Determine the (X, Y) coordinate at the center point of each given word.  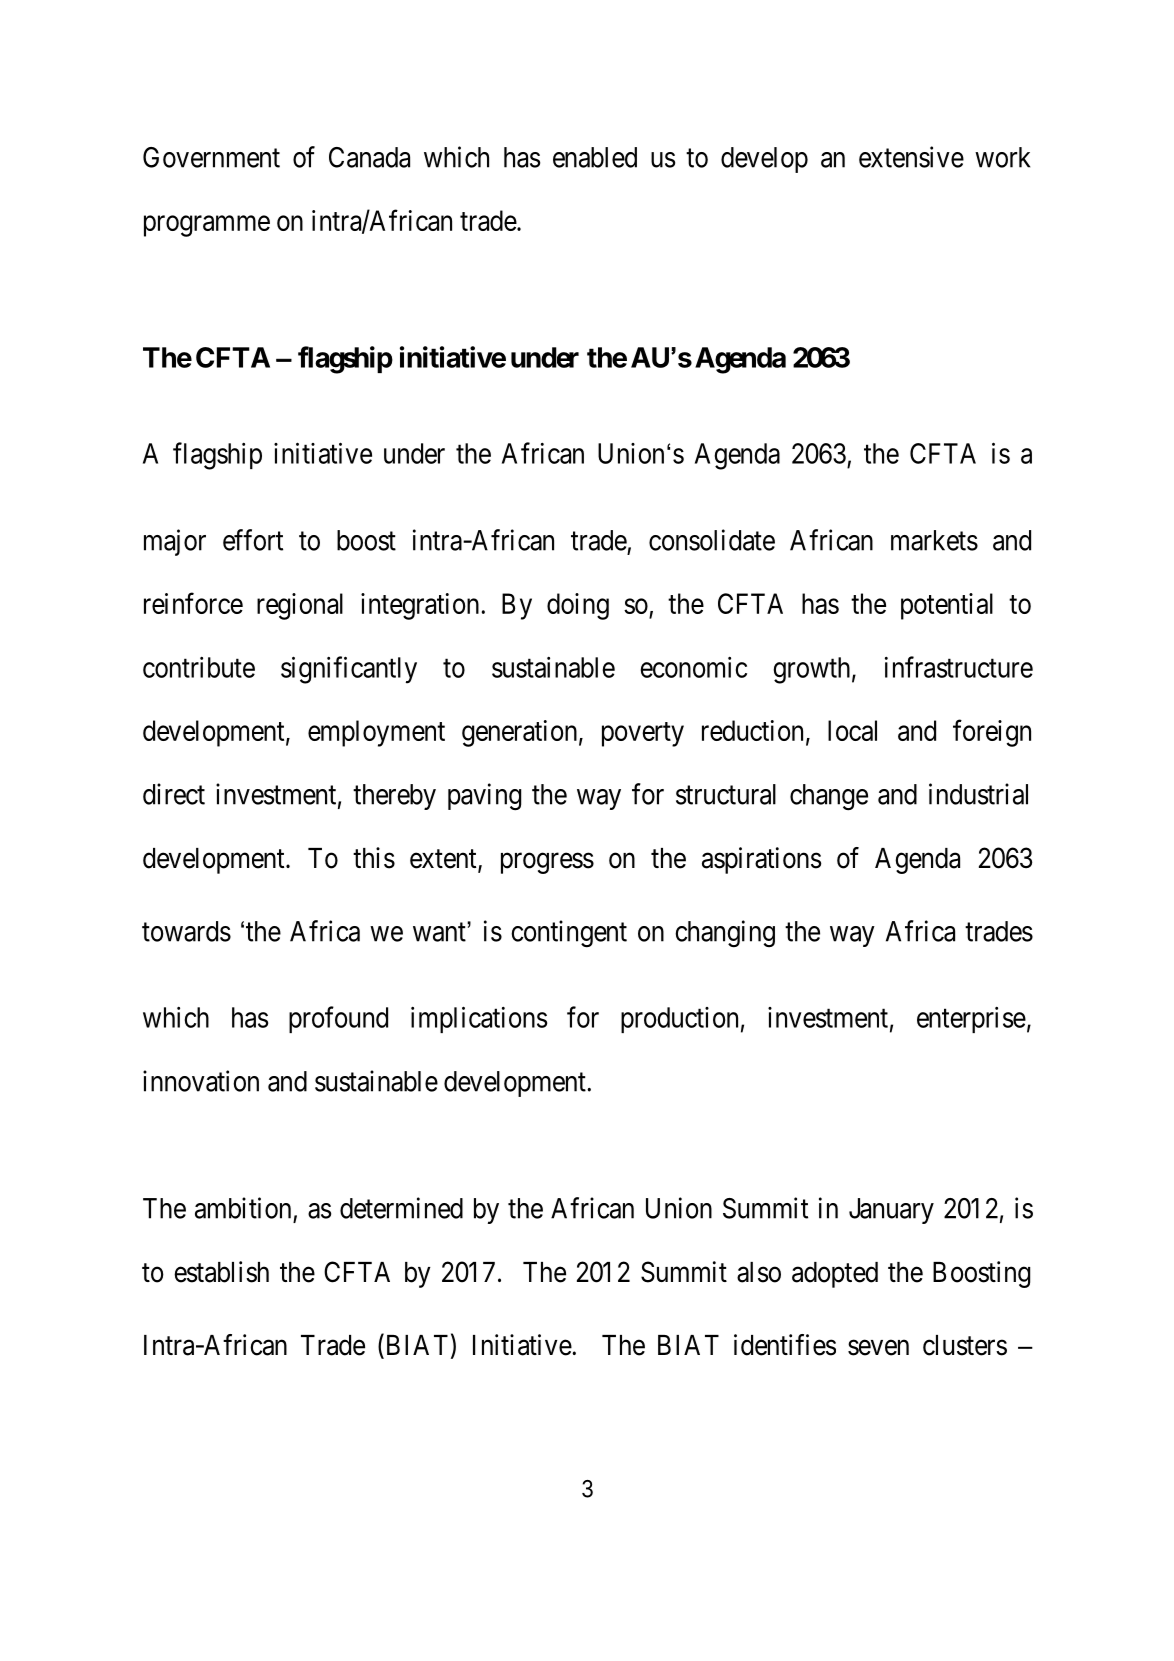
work (1002, 157)
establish (221, 1272)
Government (211, 157)
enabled (595, 157)
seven (878, 1348)
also (759, 1272)
